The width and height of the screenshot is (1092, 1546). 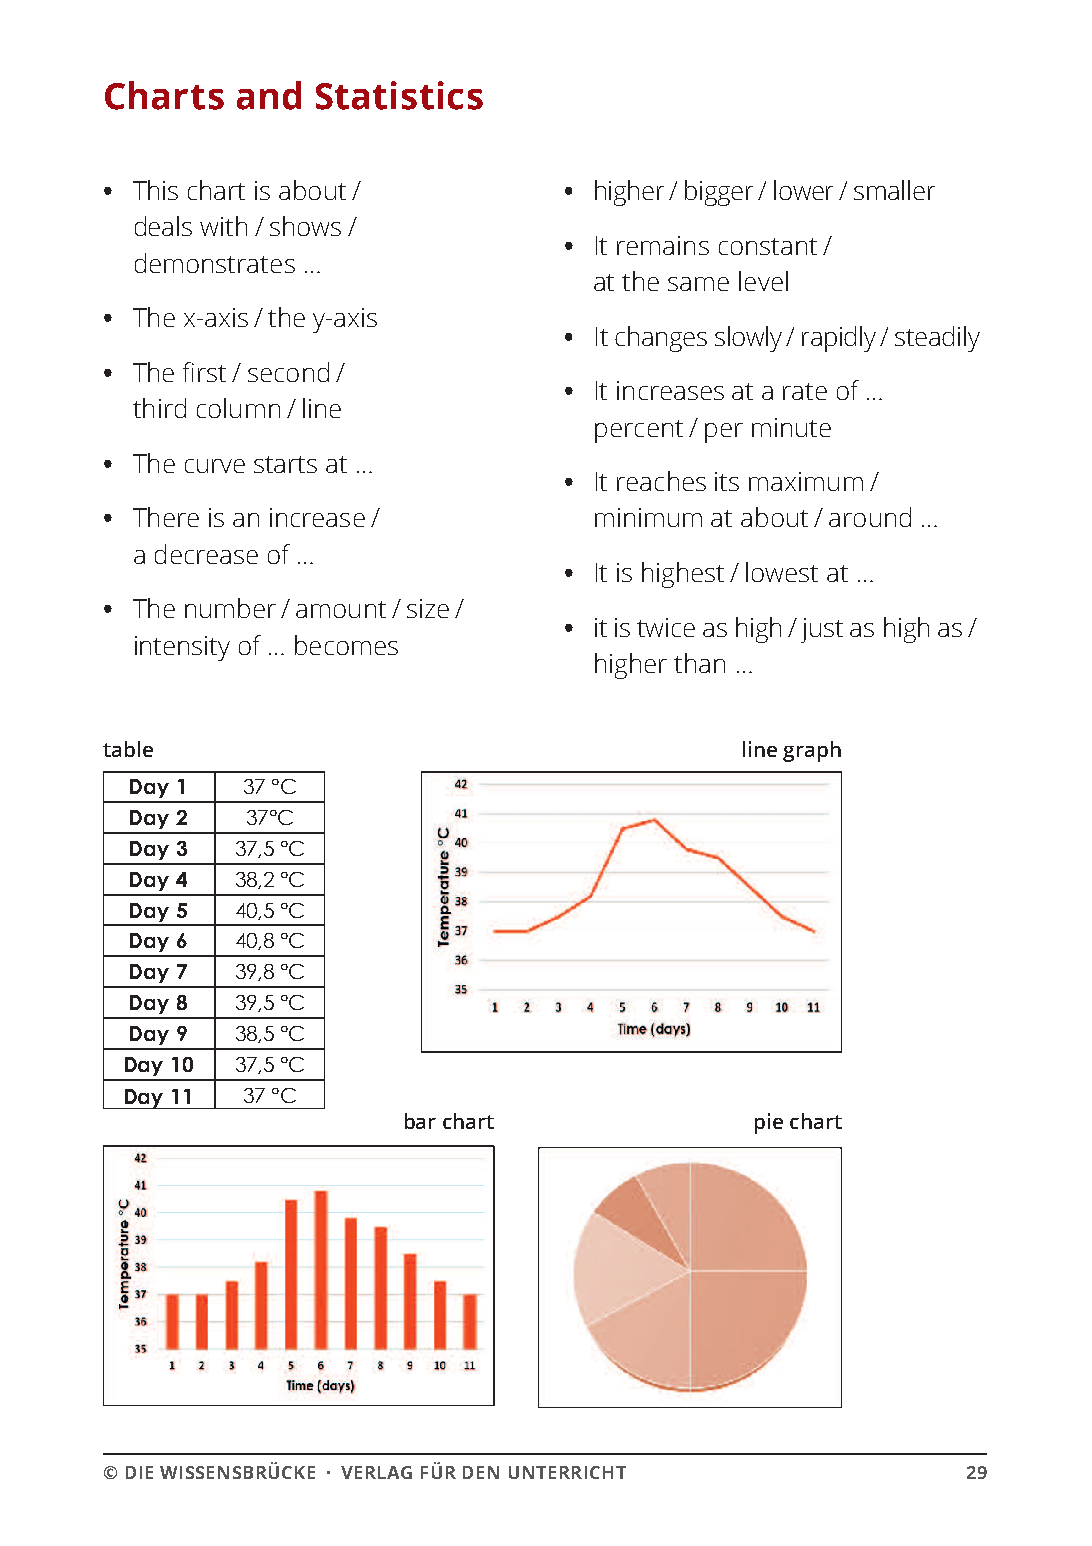 What do you see at coordinates (128, 749) in the screenshot?
I see `table` at bounding box center [128, 749].
